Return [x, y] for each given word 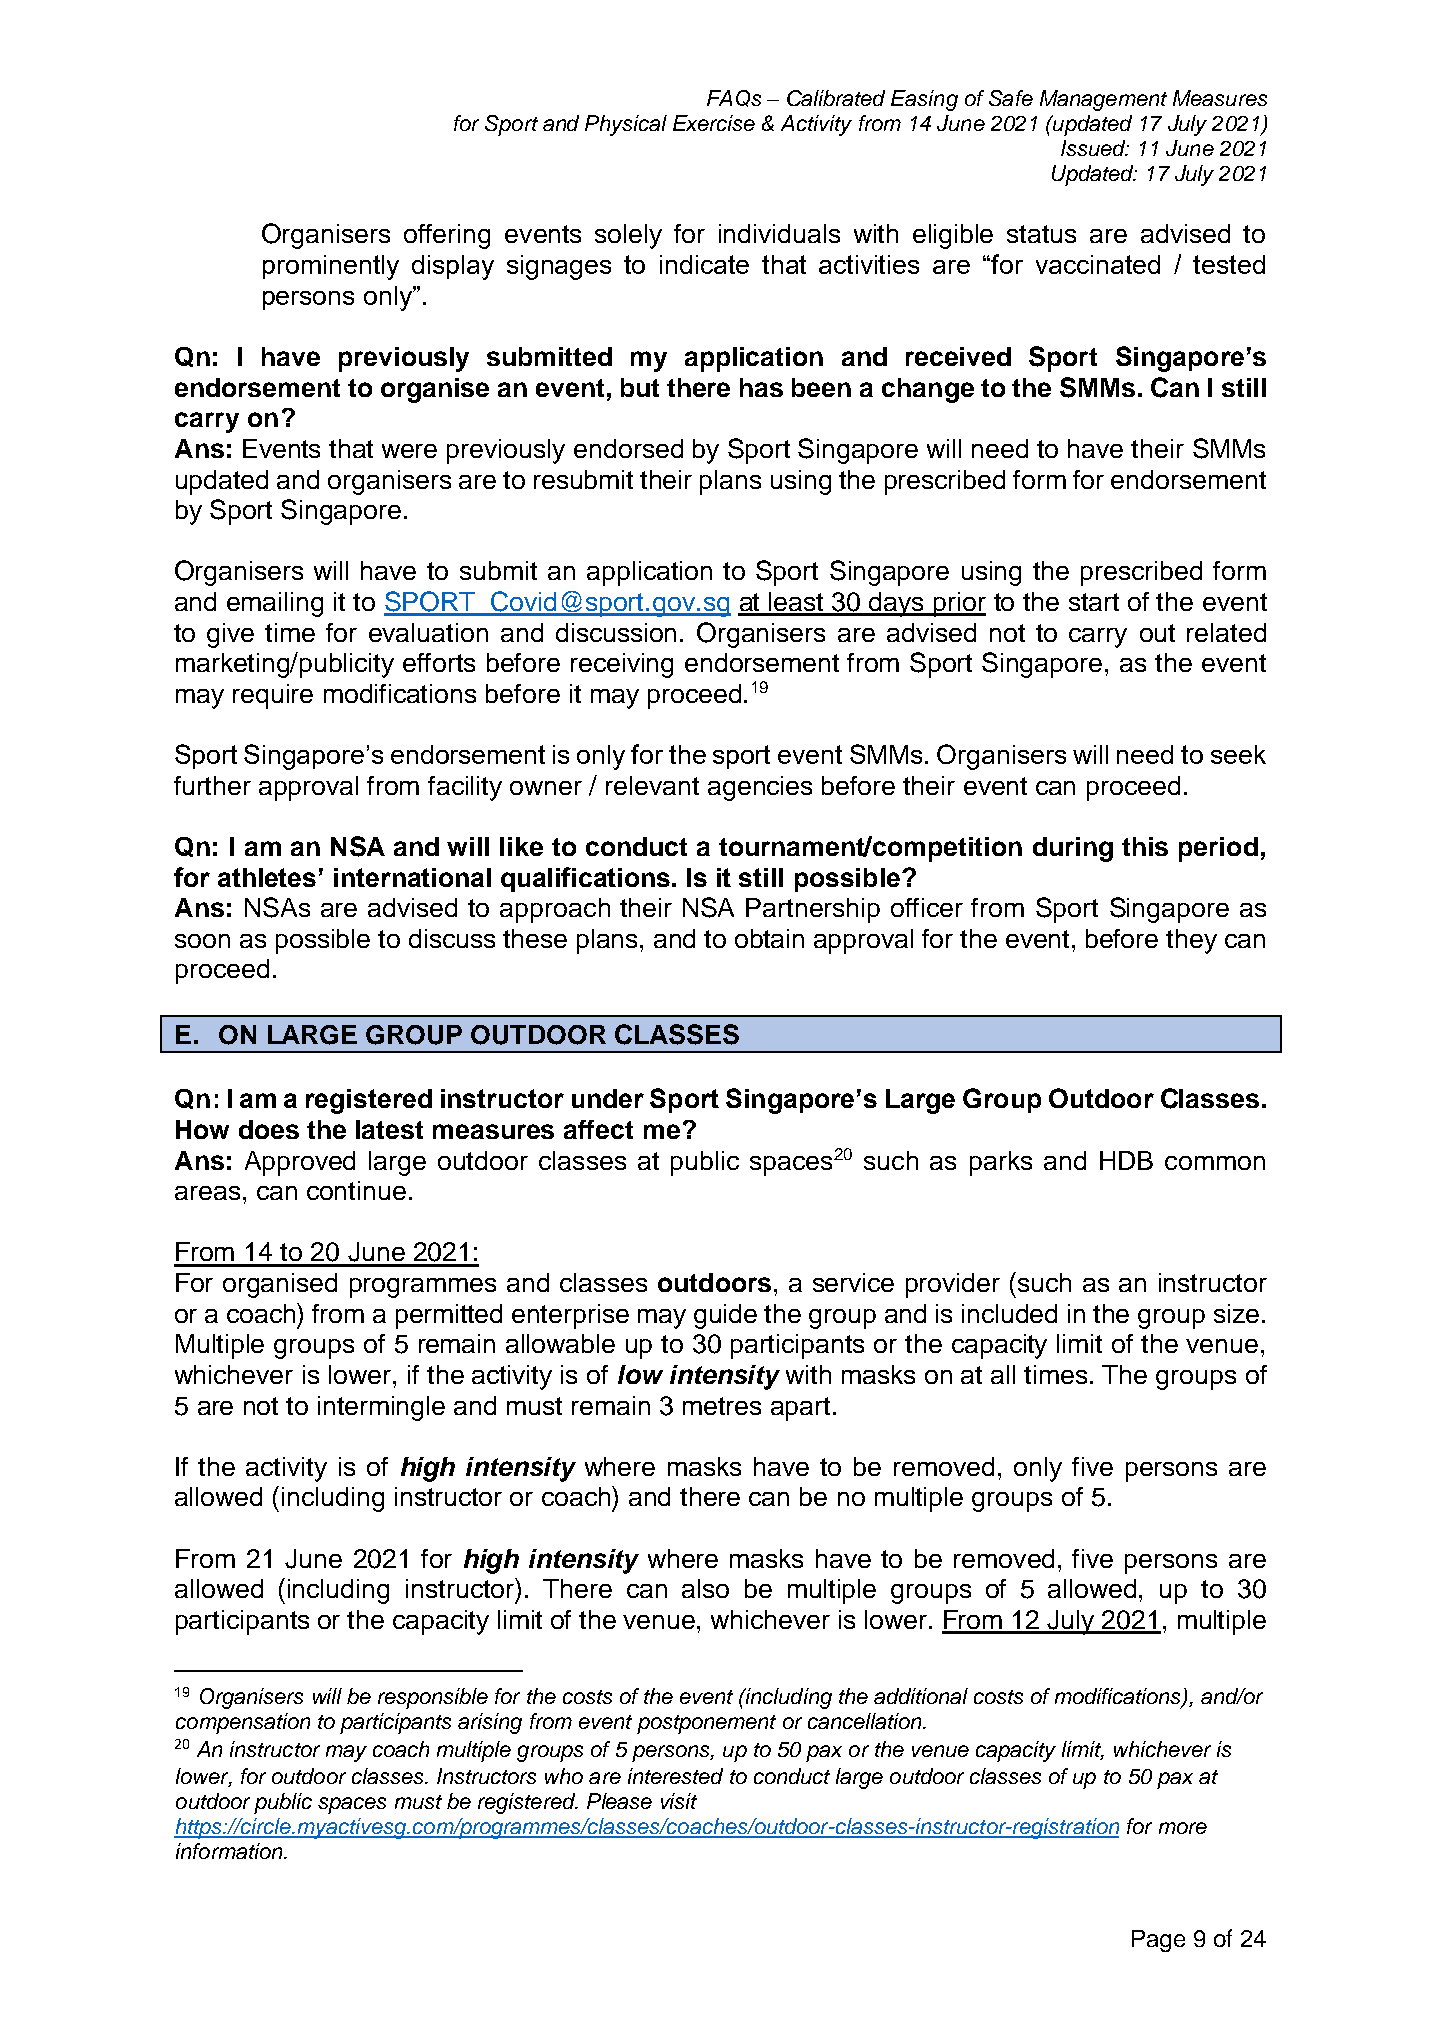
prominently [331, 267]
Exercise [714, 123]
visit [679, 1801]
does [269, 1129]
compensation [243, 1723]
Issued [1094, 148]
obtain [769, 938]
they [1191, 941]
